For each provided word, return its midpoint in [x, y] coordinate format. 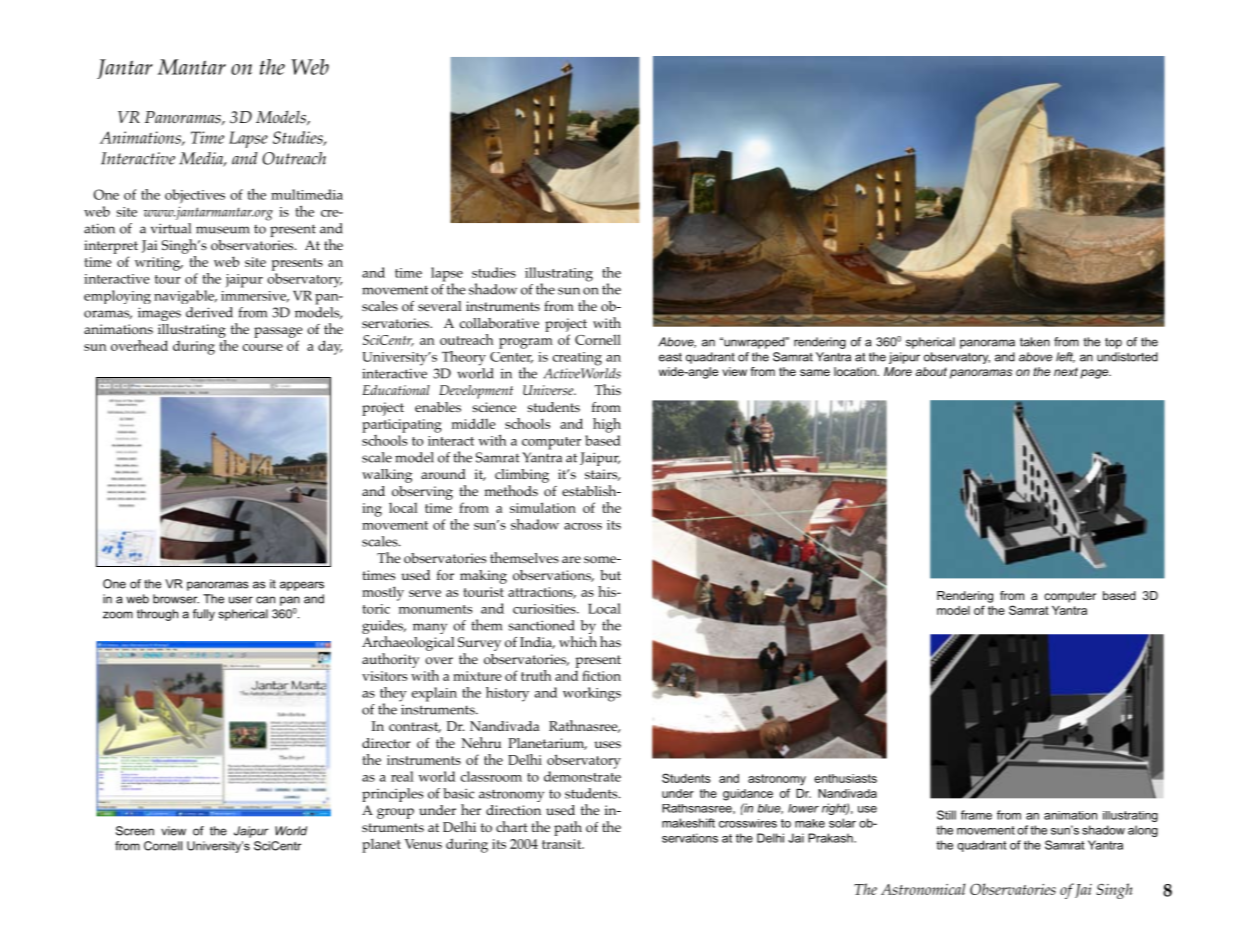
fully [204, 615]
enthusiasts [845, 778]
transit [563, 844]
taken [1035, 342]
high [607, 425]
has [610, 641]
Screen [135, 831]
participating [402, 426]
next [1066, 371]
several [440, 306]
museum [223, 230]
